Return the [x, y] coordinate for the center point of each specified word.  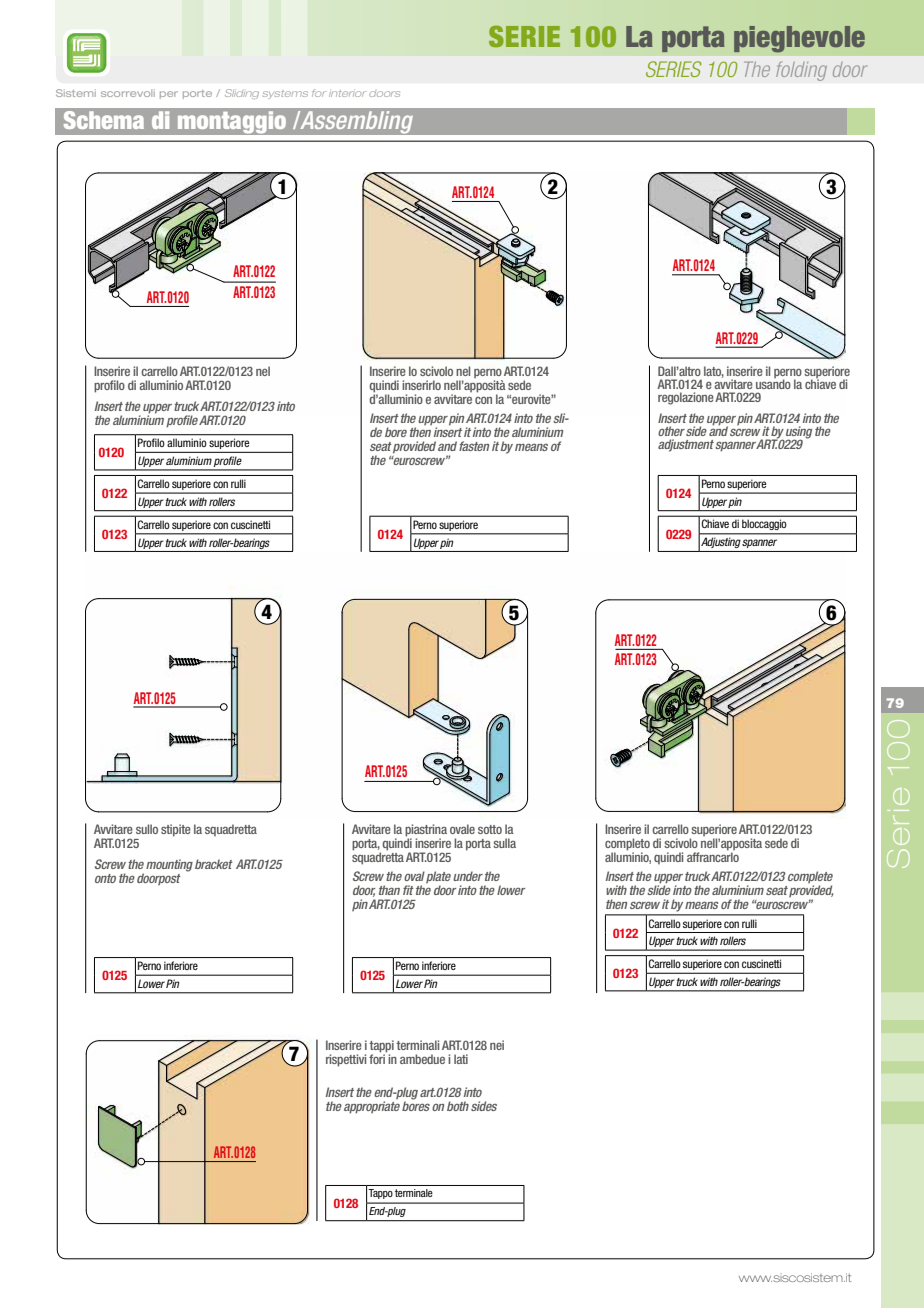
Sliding [242, 94]
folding [801, 71]
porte [197, 94]
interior [347, 93]
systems [285, 95]
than [389, 890]
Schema [104, 120]
